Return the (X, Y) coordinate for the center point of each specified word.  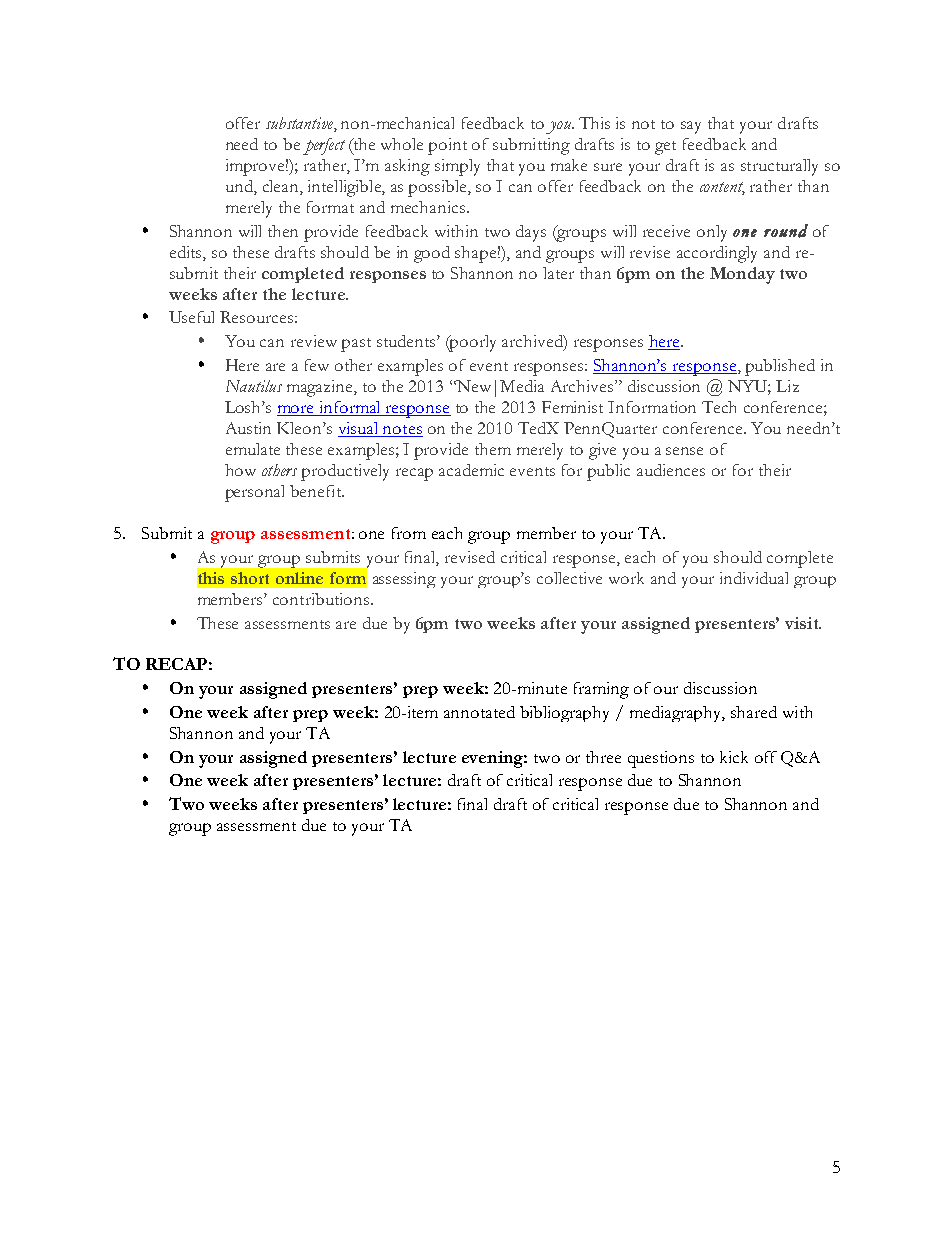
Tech (719, 407)
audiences (671, 470)
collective (569, 578)
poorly (472, 343)
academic (471, 470)
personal (254, 493)
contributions (321, 599)
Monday (742, 275)
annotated (479, 712)
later (558, 273)
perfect (324, 146)
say (691, 127)
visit (803, 623)
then (283, 231)
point (447, 146)
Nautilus (254, 386)
